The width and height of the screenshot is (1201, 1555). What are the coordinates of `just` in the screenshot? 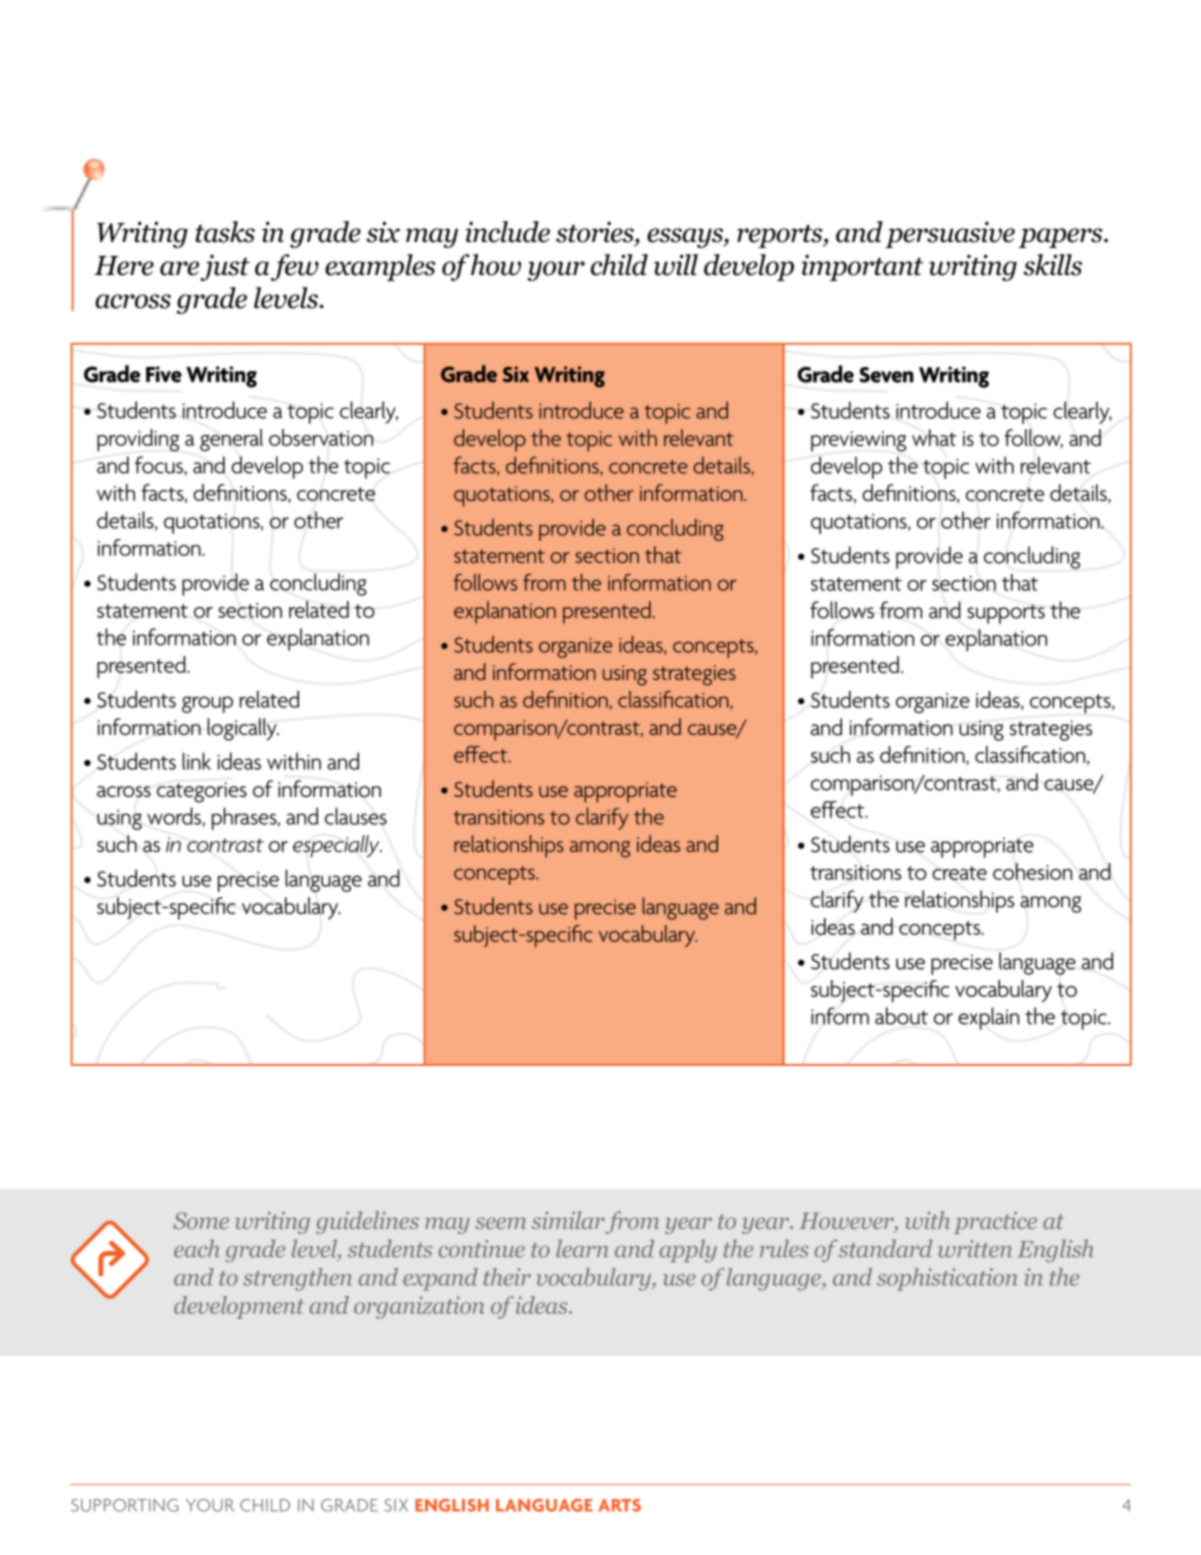 It's located at (225, 267).
